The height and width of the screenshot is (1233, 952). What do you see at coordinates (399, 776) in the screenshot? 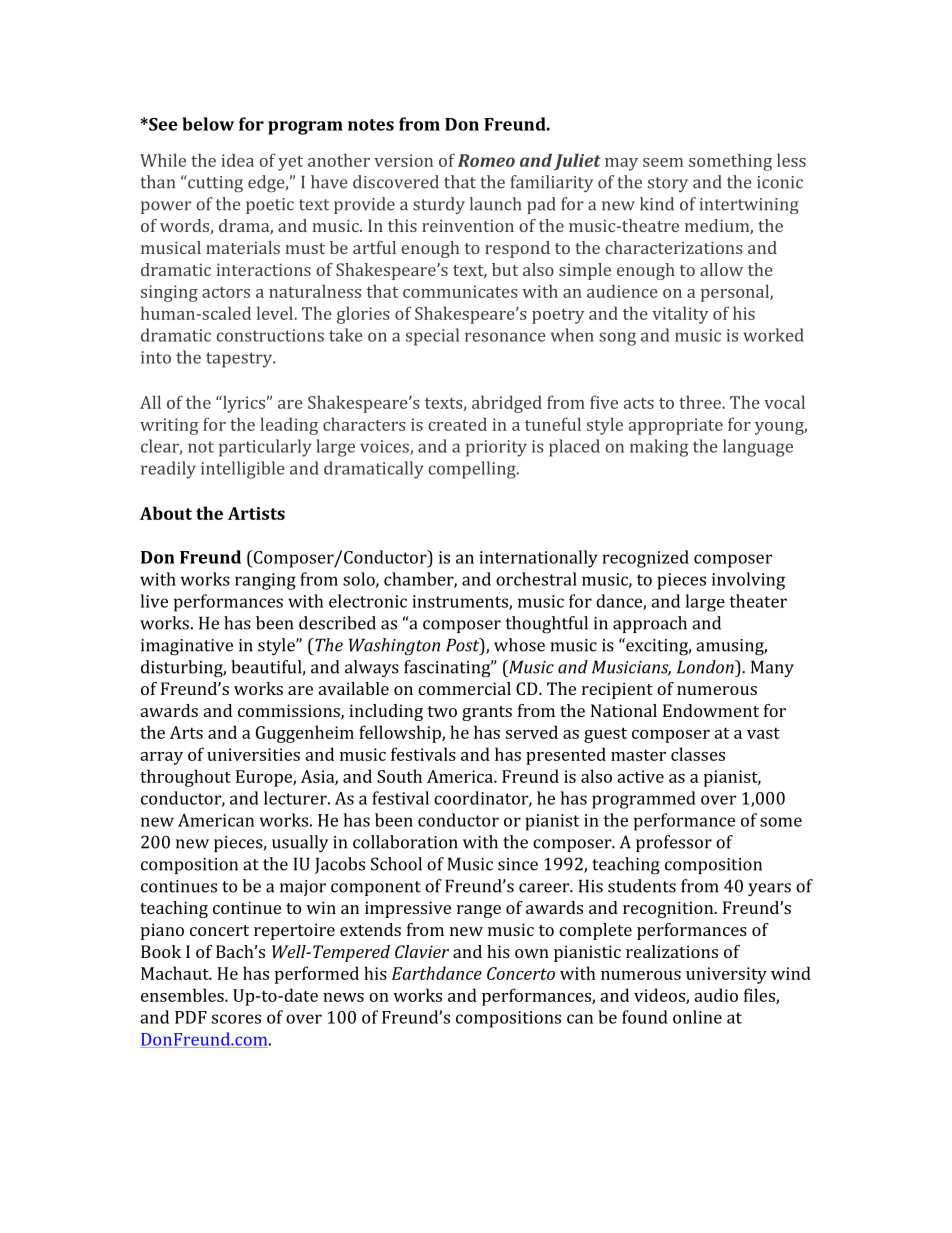
I see `South` at bounding box center [399, 776].
